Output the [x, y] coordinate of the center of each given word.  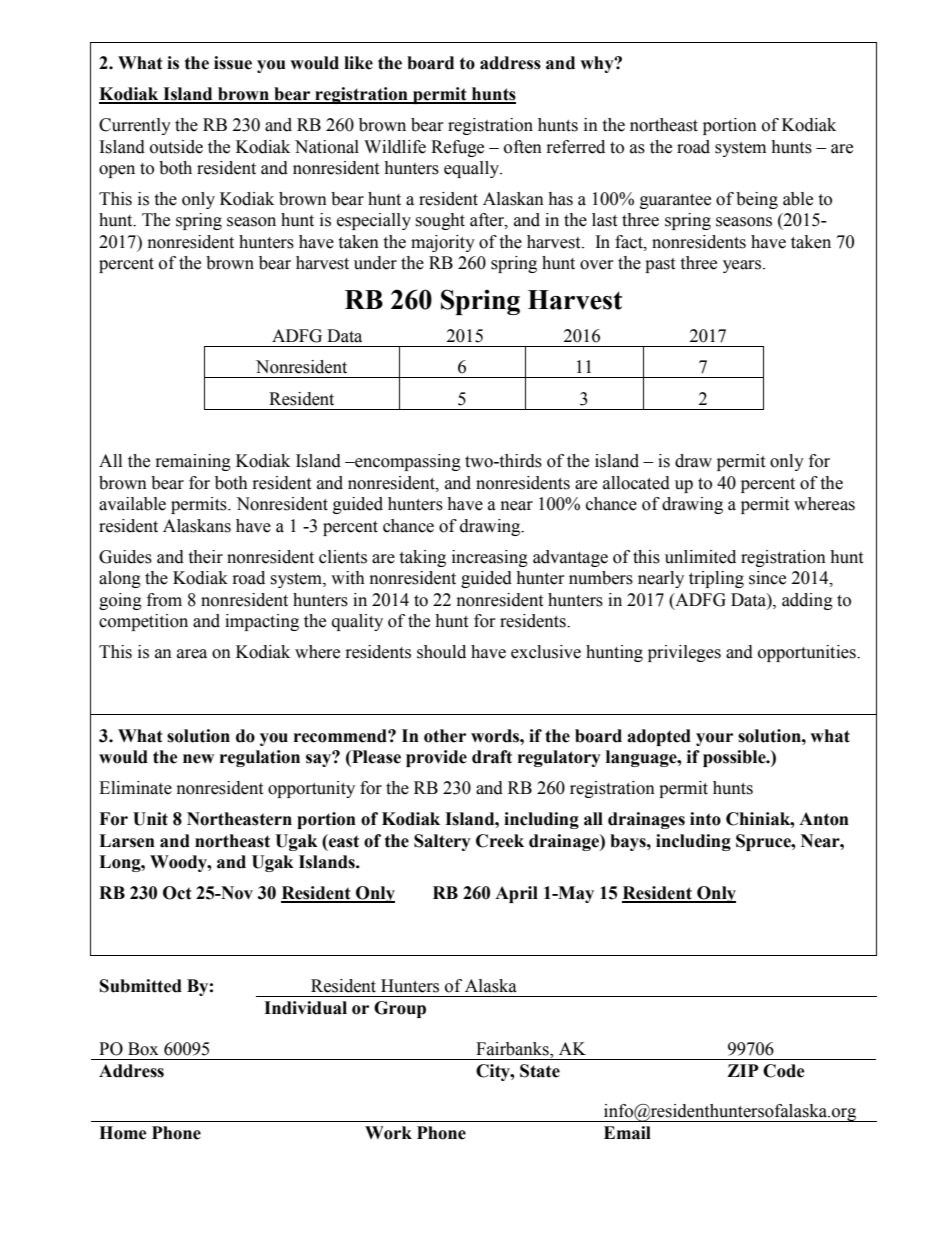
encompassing [407, 462]
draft [492, 757]
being [757, 200]
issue [233, 63]
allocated [636, 483]
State [540, 1071]
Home [123, 1133]
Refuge [457, 148]
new [198, 759]
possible [735, 758]
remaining [193, 462]
